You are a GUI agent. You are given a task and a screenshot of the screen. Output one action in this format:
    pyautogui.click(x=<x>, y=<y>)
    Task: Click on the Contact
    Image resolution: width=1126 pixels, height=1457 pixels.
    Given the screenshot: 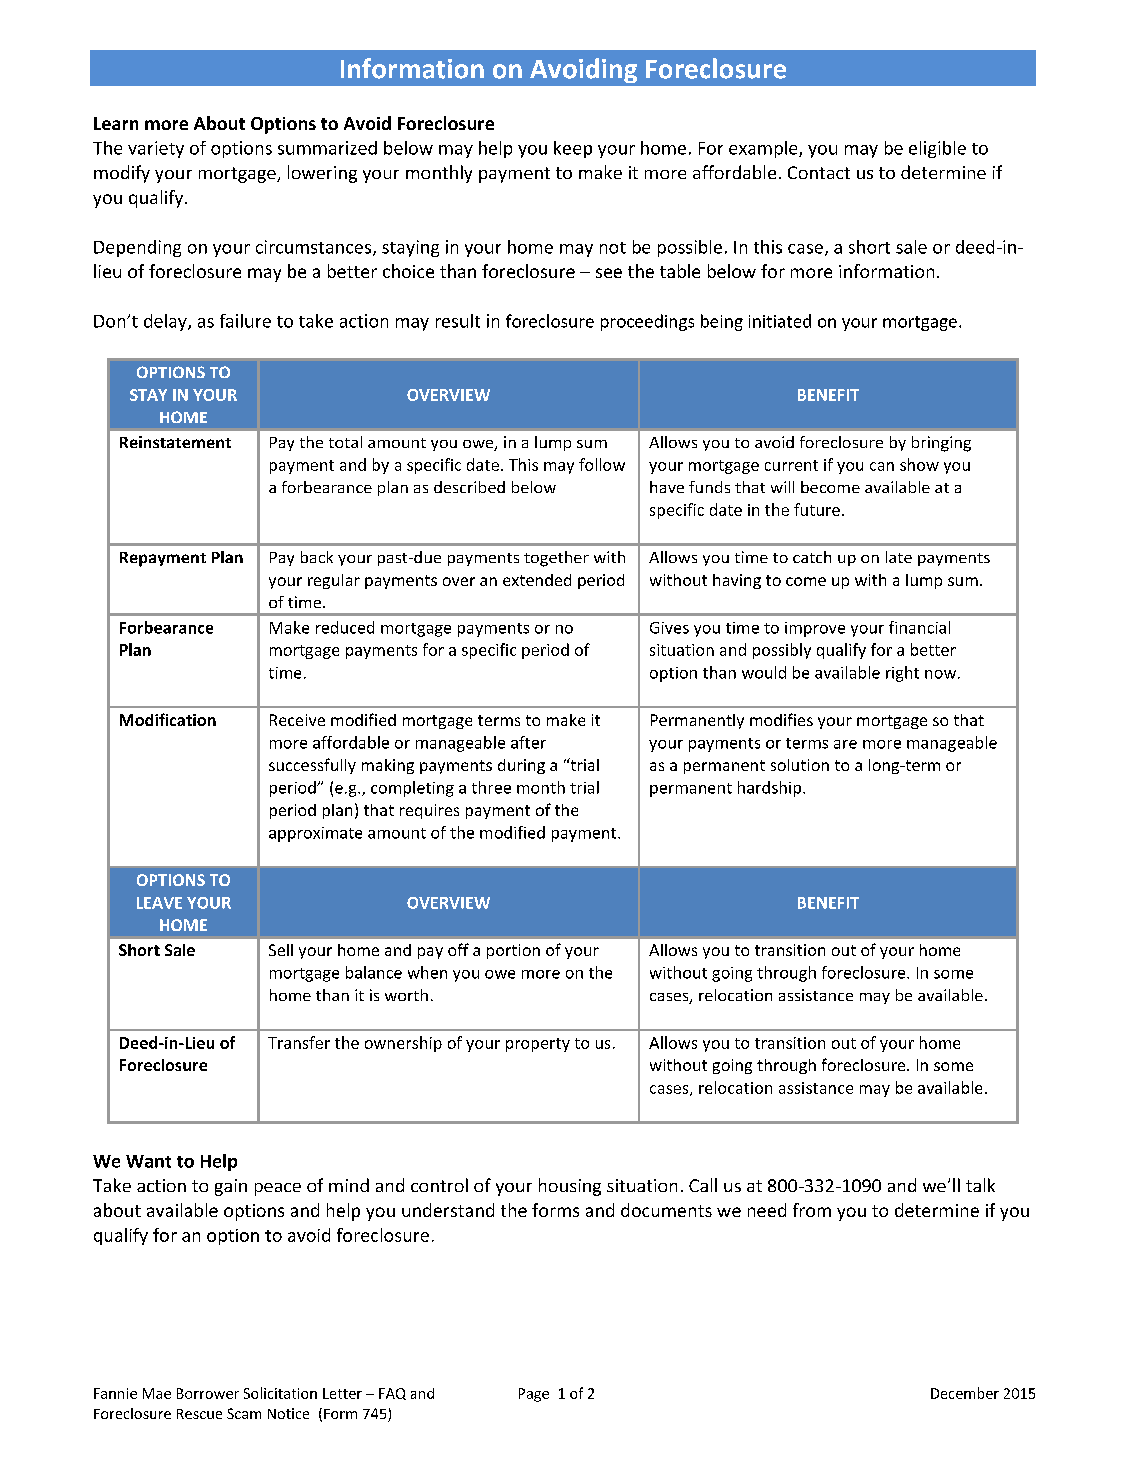 What is the action you would take?
    pyautogui.click(x=819, y=172)
